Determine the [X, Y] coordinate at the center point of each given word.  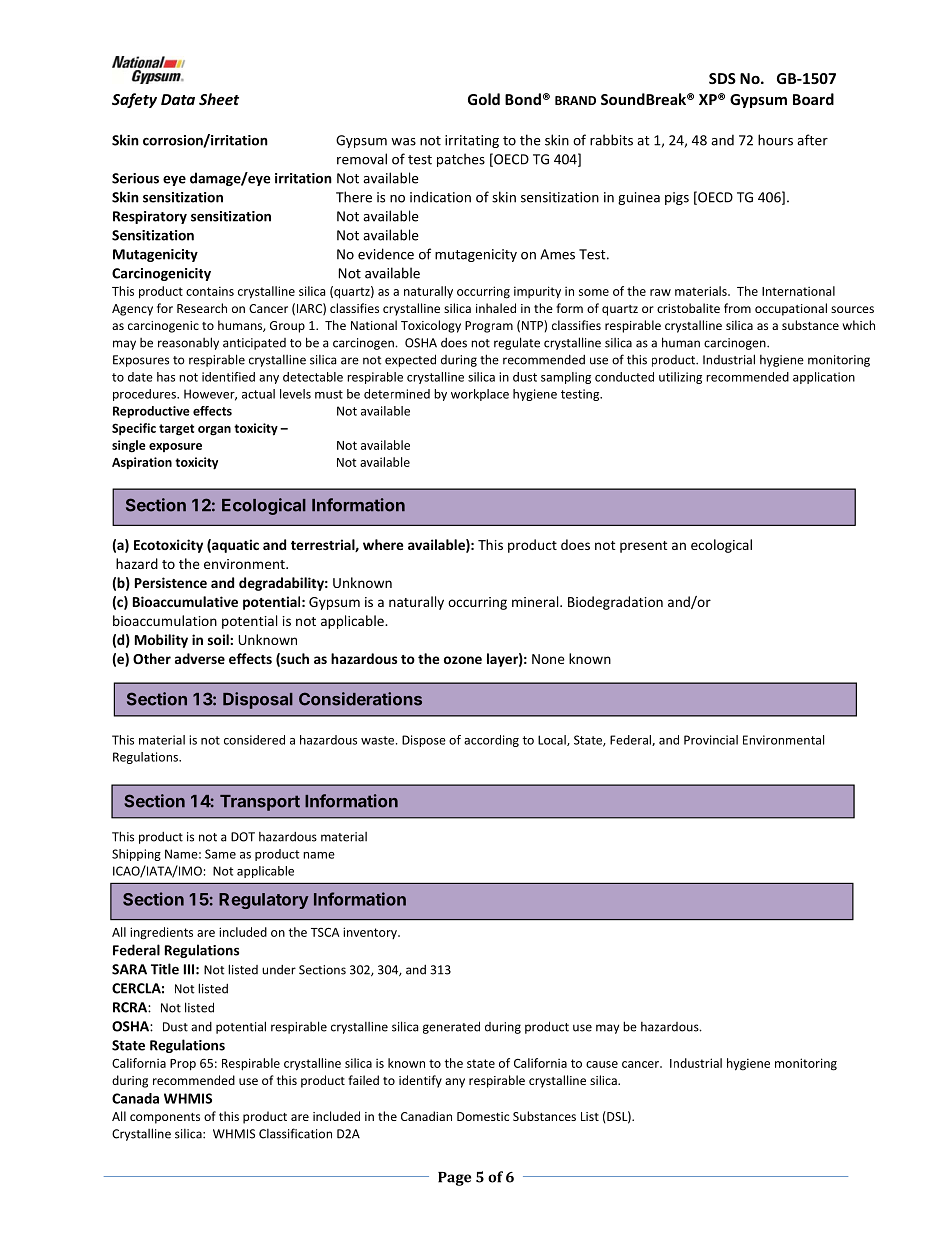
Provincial [711, 740]
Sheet [219, 99]
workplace [480, 395]
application [824, 378]
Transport [260, 803]
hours [775, 140]
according [491, 741]
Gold [484, 99]
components [165, 1118]
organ [214, 431]
